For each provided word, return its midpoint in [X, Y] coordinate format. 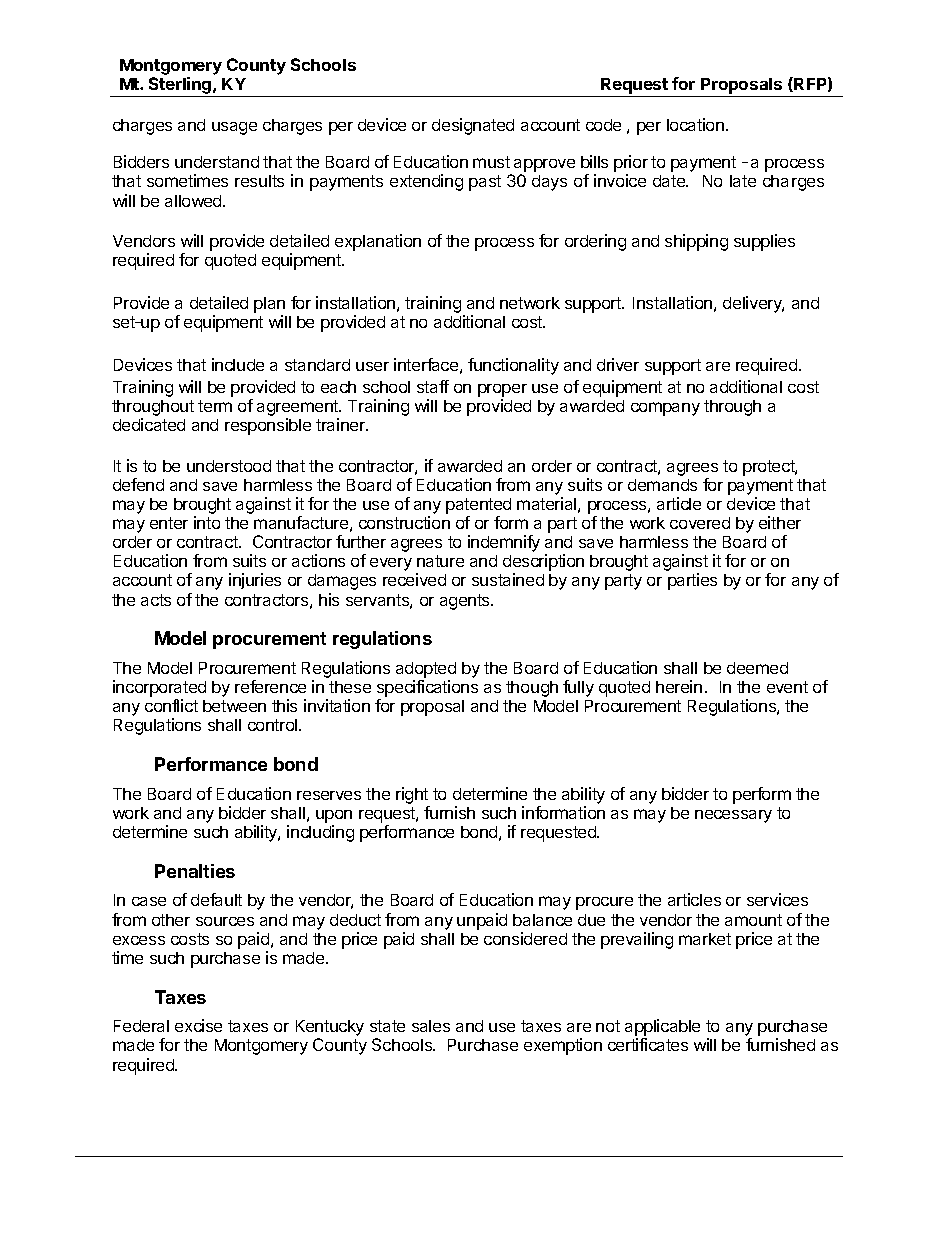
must [491, 162]
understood [229, 466]
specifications [427, 690]
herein [679, 686]
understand [217, 162]
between [234, 706]
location [695, 124]
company [665, 409]
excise [198, 1025]
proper [502, 390]
